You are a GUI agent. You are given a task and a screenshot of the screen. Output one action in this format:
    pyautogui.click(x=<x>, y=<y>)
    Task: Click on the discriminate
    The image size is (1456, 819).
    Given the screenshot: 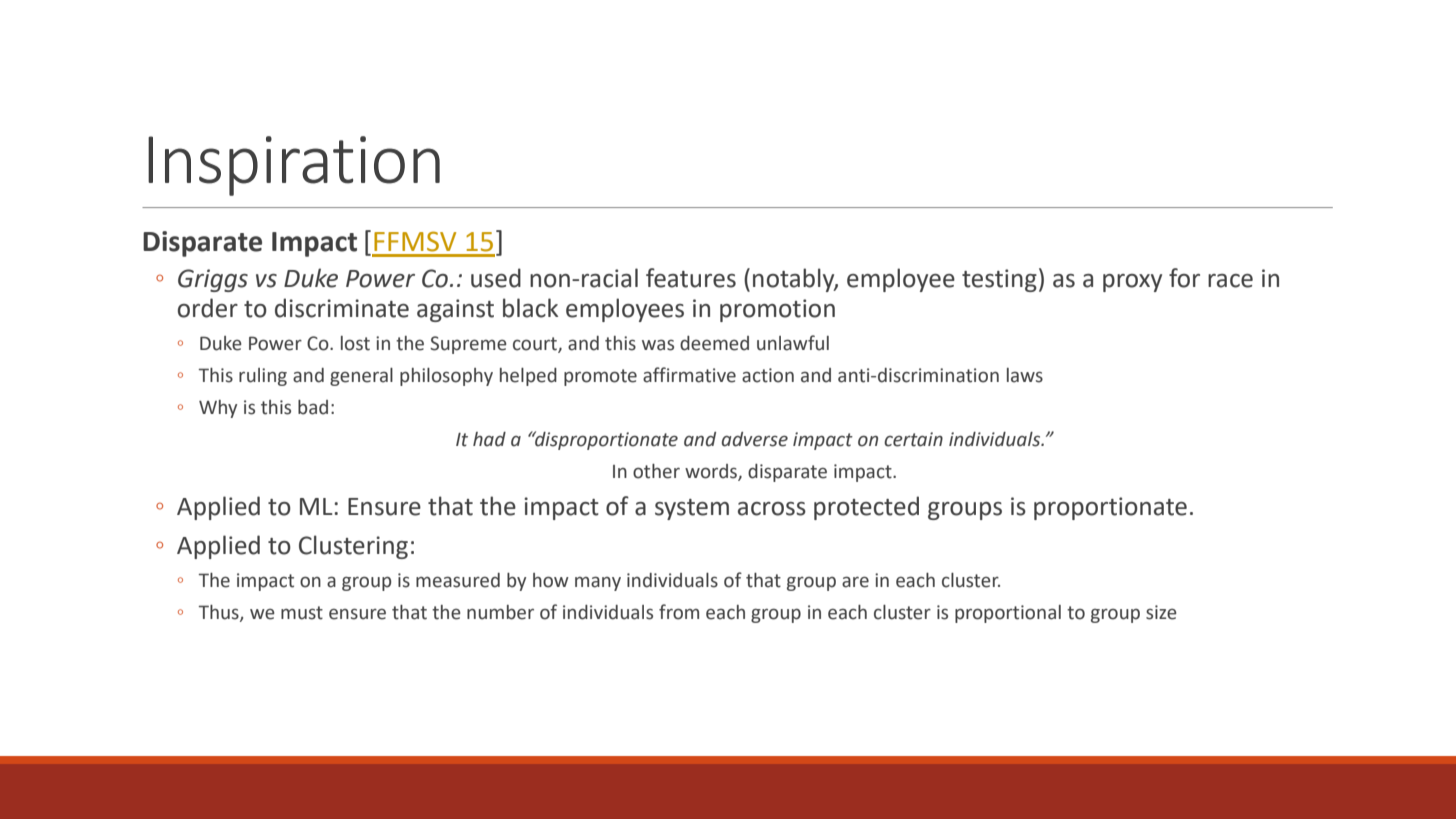 What is the action you would take?
    pyautogui.click(x=342, y=308)
